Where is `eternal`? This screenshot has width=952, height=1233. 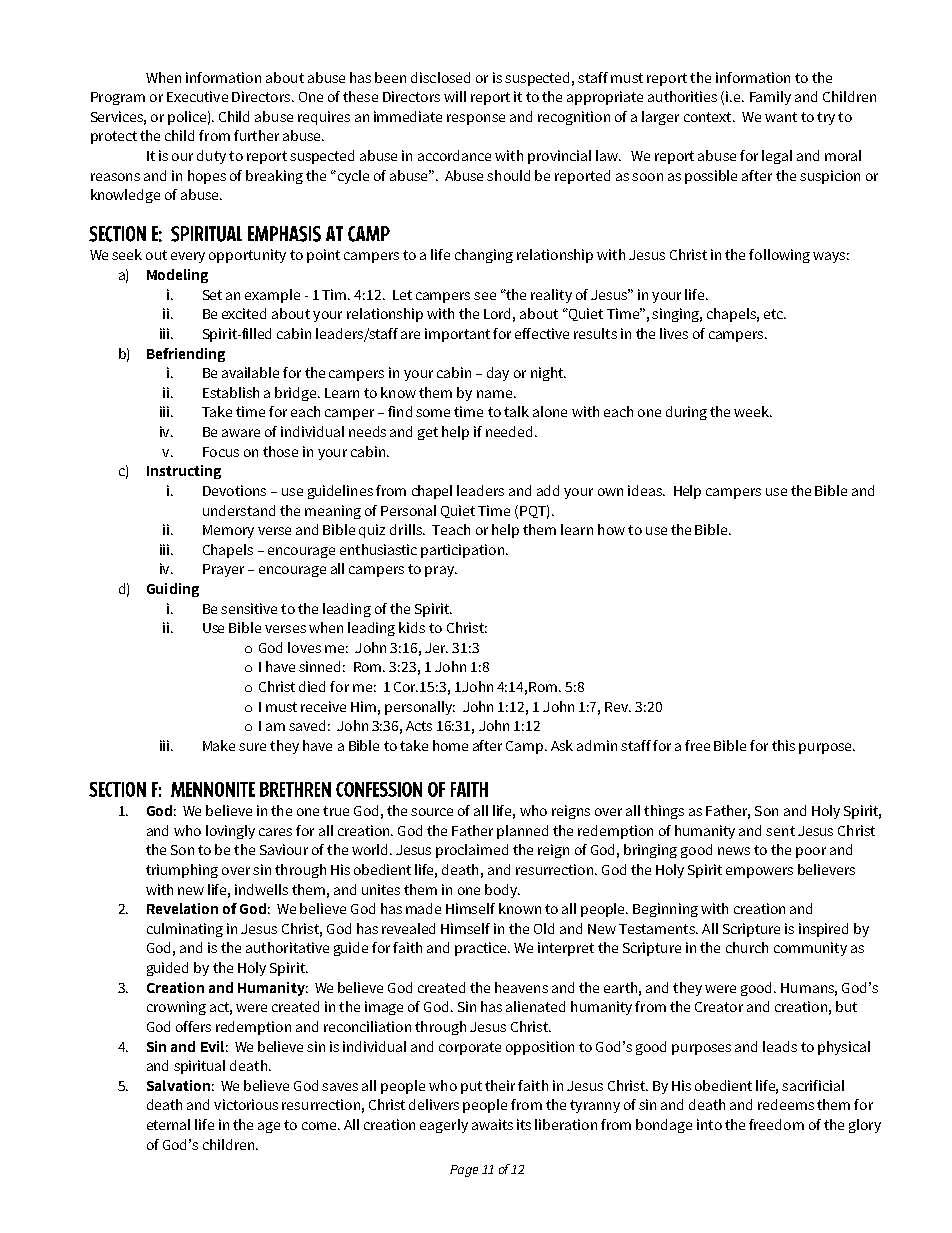 eternal is located at coordinates (168, 1124).
